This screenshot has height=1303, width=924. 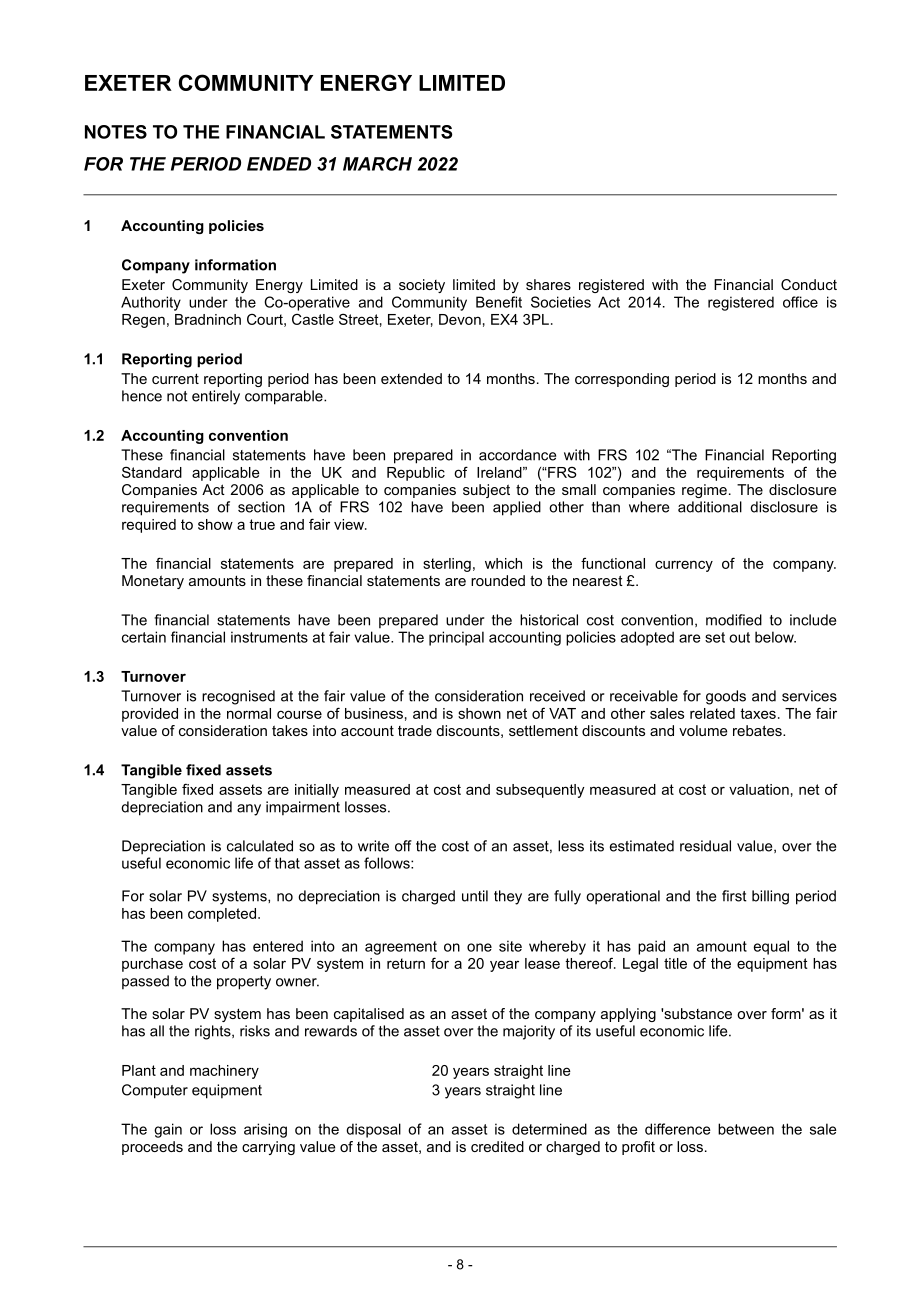 What do you see at coordinates (144, 637) in the screenshot?
I see `certain` at bounding box center [144, 637].
